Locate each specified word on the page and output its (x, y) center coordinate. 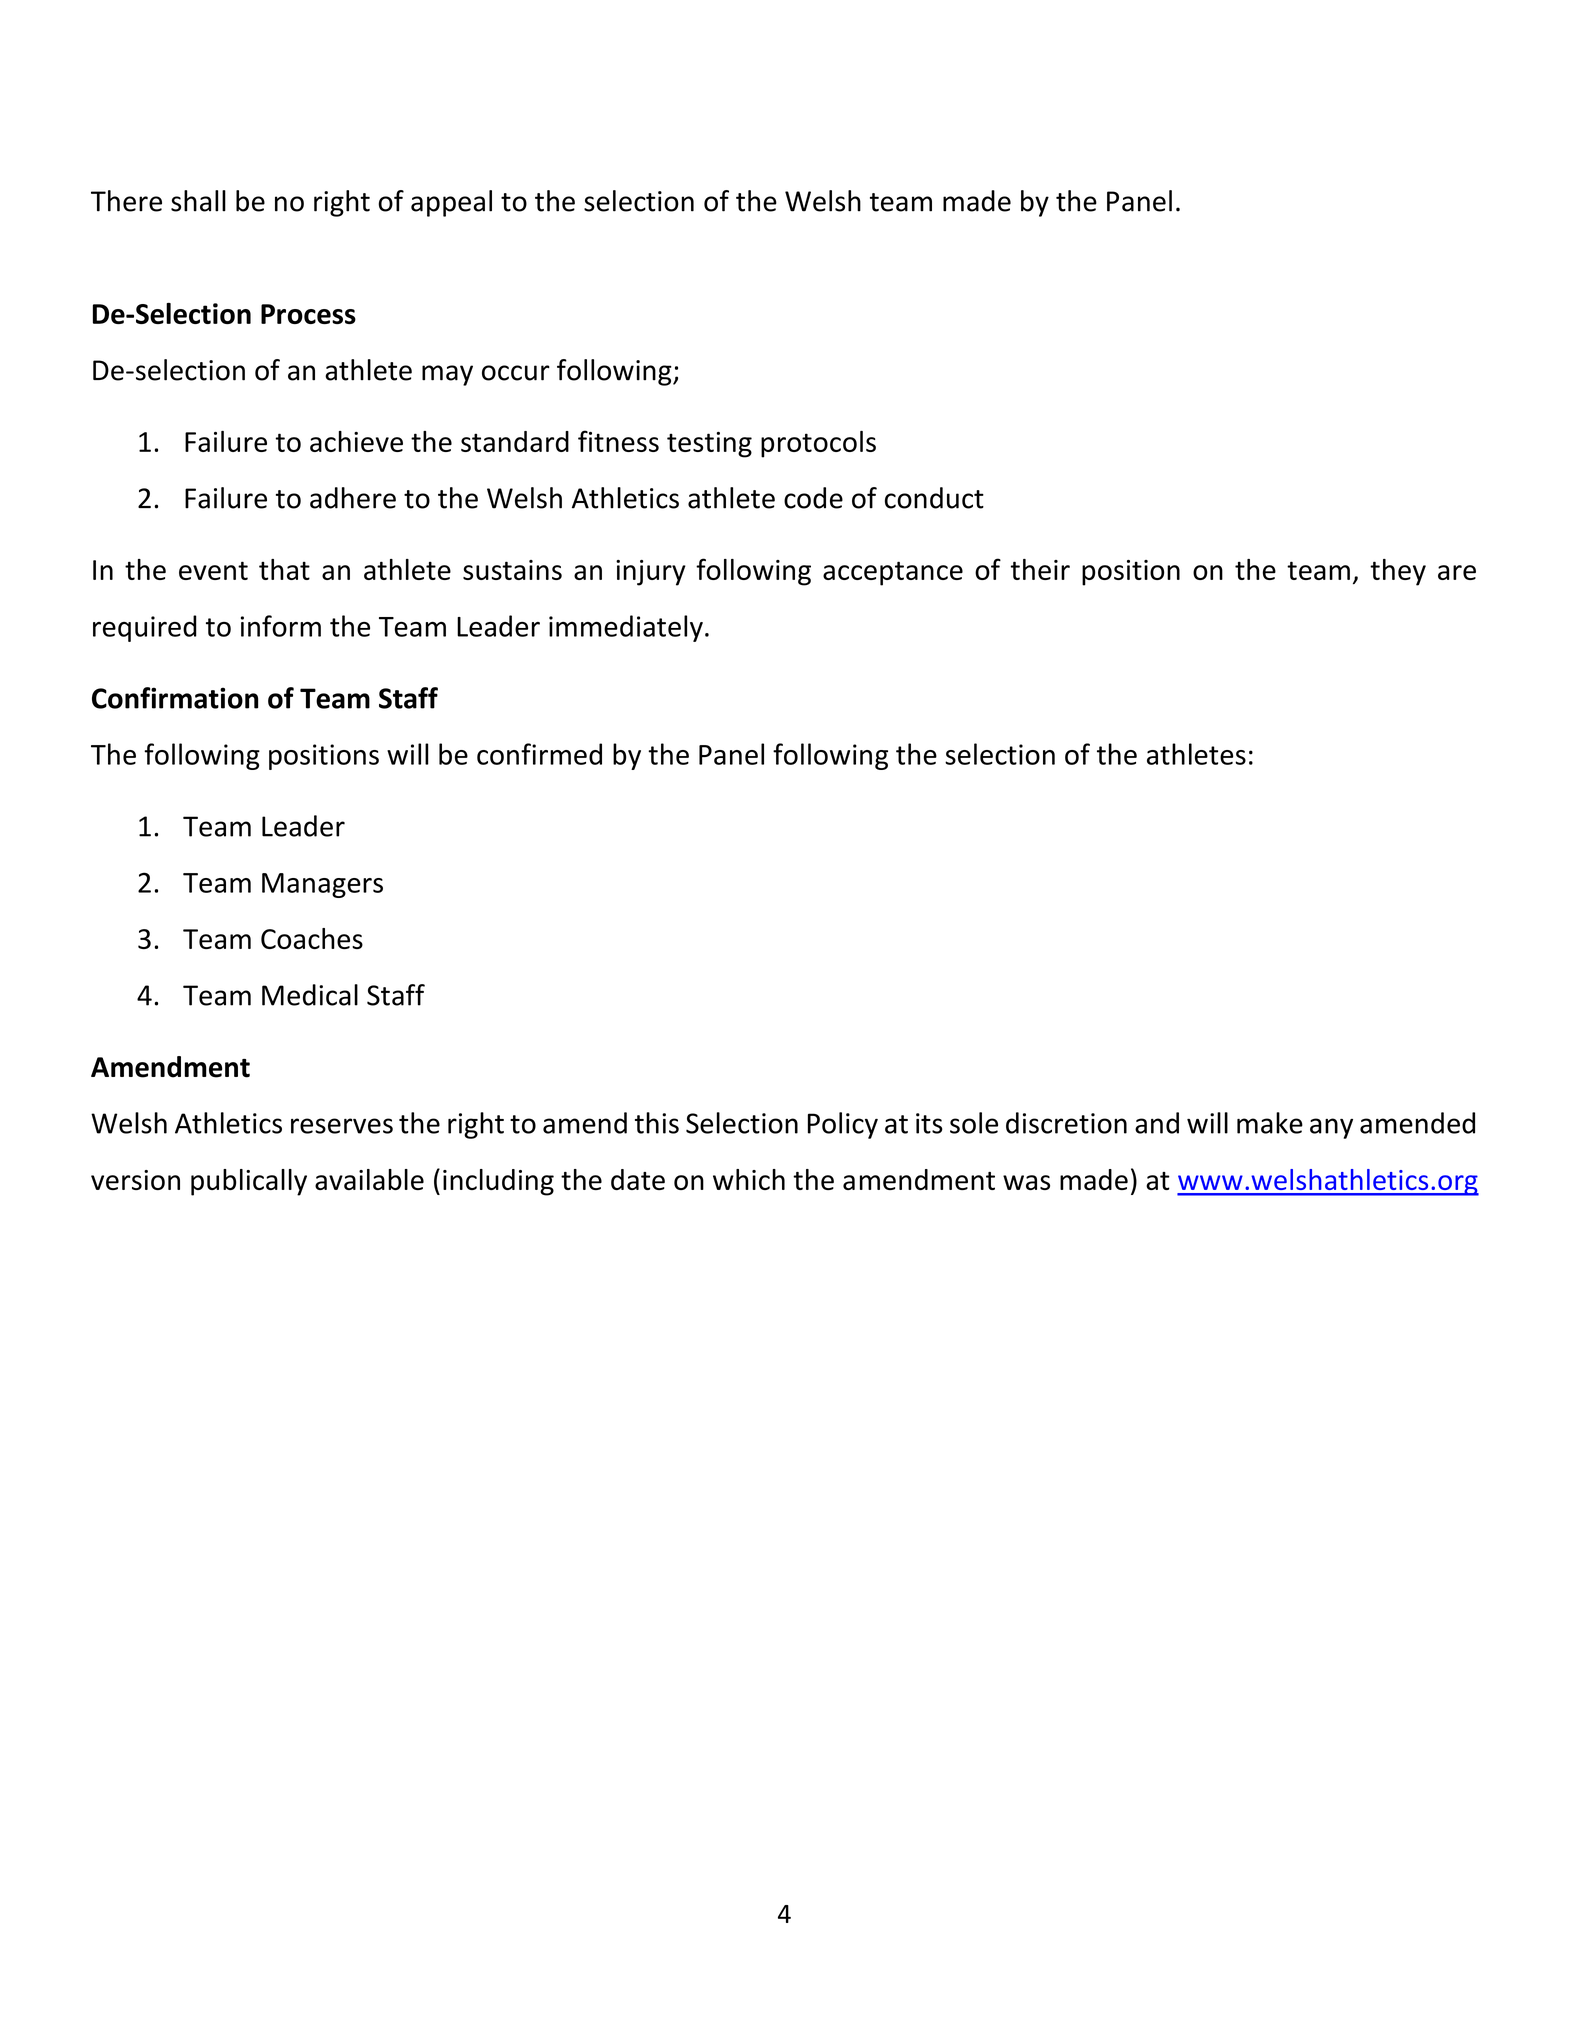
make (1270, 1123)
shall (198, 201)
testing (709, 445)
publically (249, 1182)
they (1398, 572)
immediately (626, 628)
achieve (356, 441)
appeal (451, 203)
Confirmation (175, 698)
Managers (322, 885)
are (1457, 572)
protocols (818, 444)
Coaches (312, 938)
